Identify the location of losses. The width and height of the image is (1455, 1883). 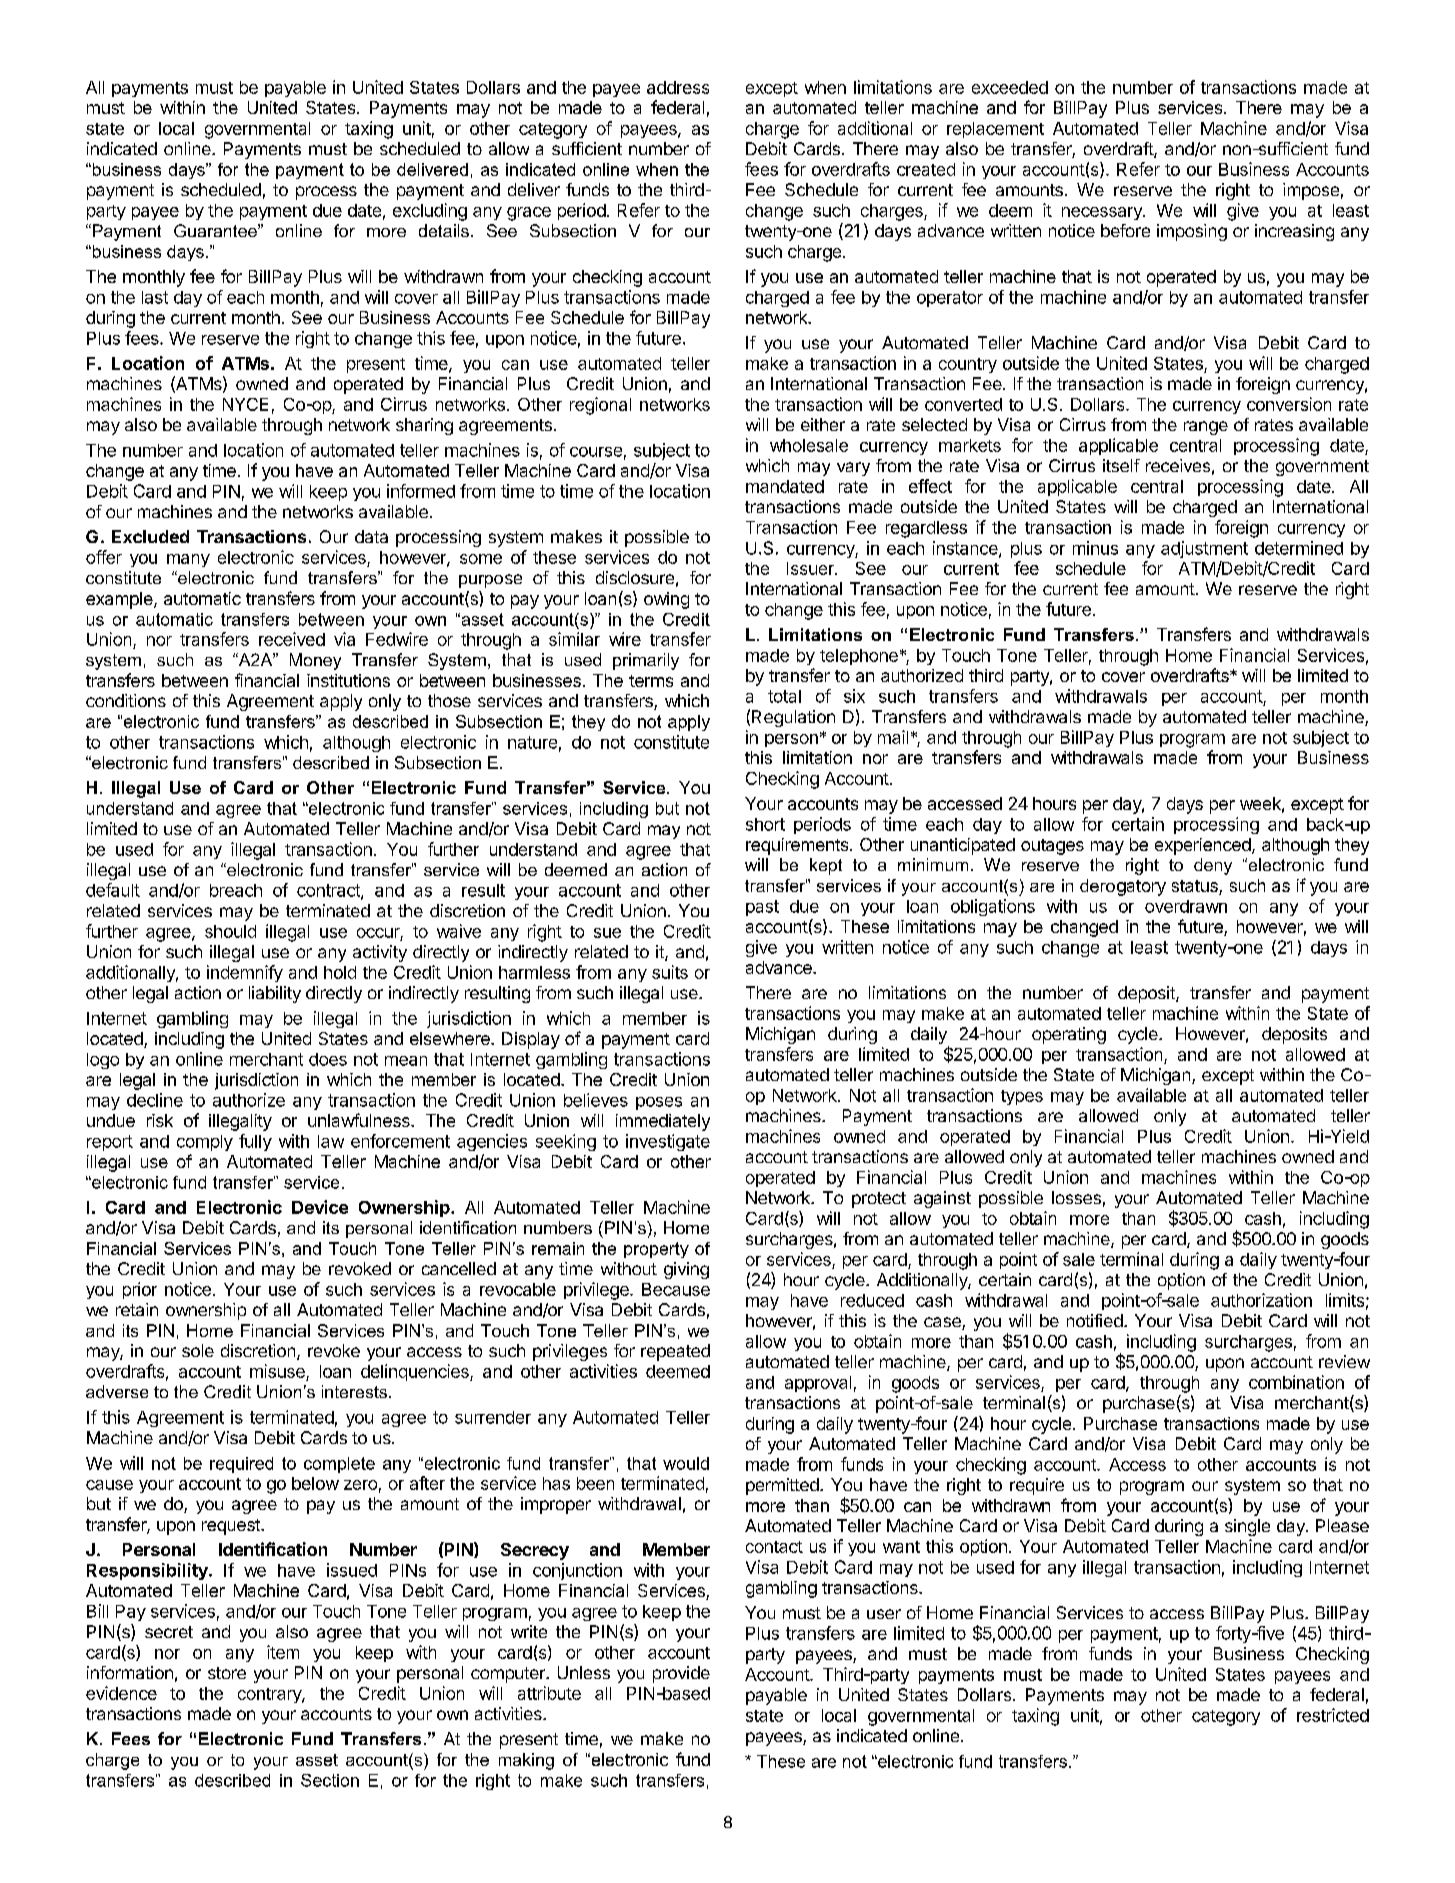
(1076, 1197).
